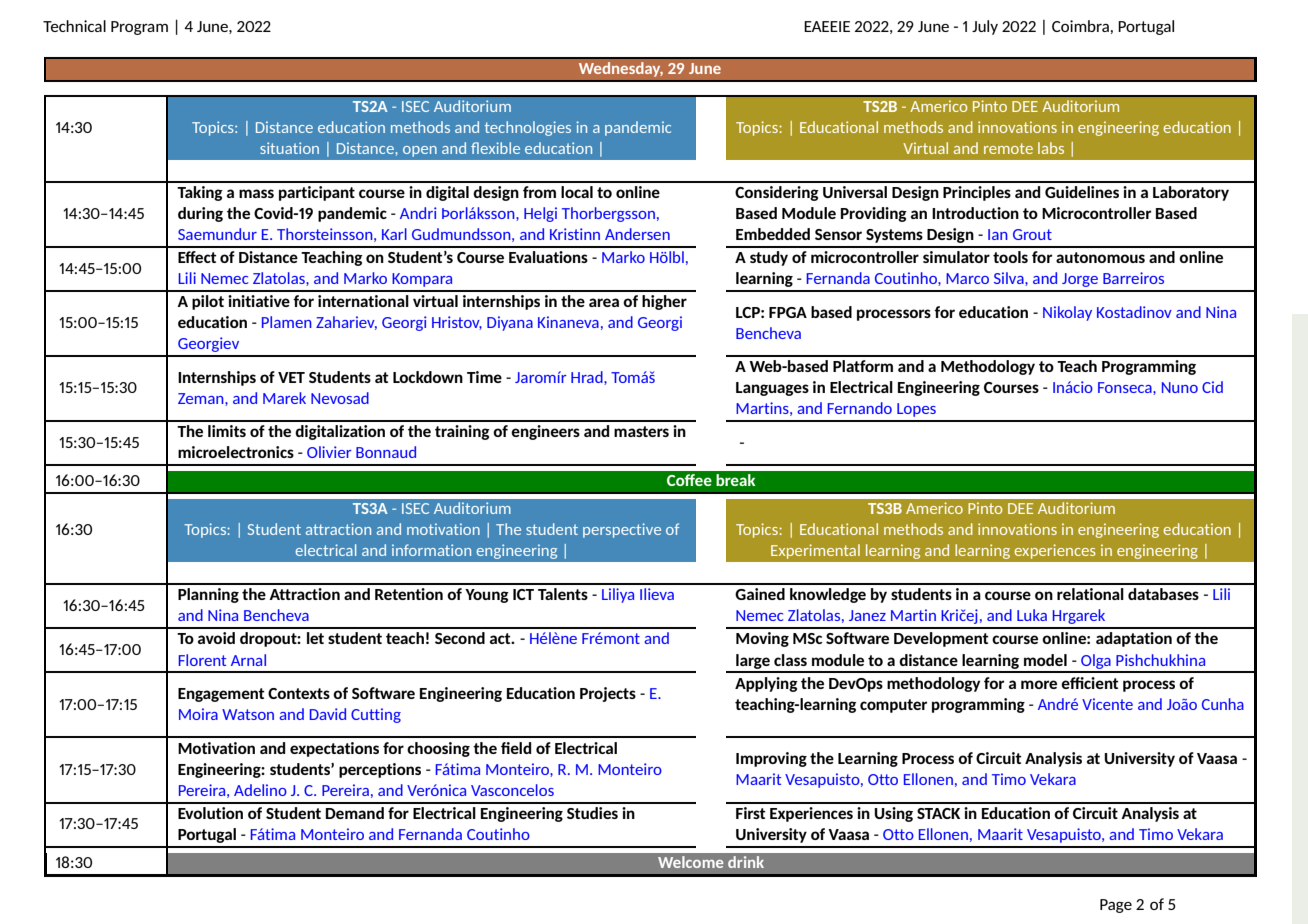  Describe the element at coordinates (289, 148) in the document. I see `situation` at that location.
